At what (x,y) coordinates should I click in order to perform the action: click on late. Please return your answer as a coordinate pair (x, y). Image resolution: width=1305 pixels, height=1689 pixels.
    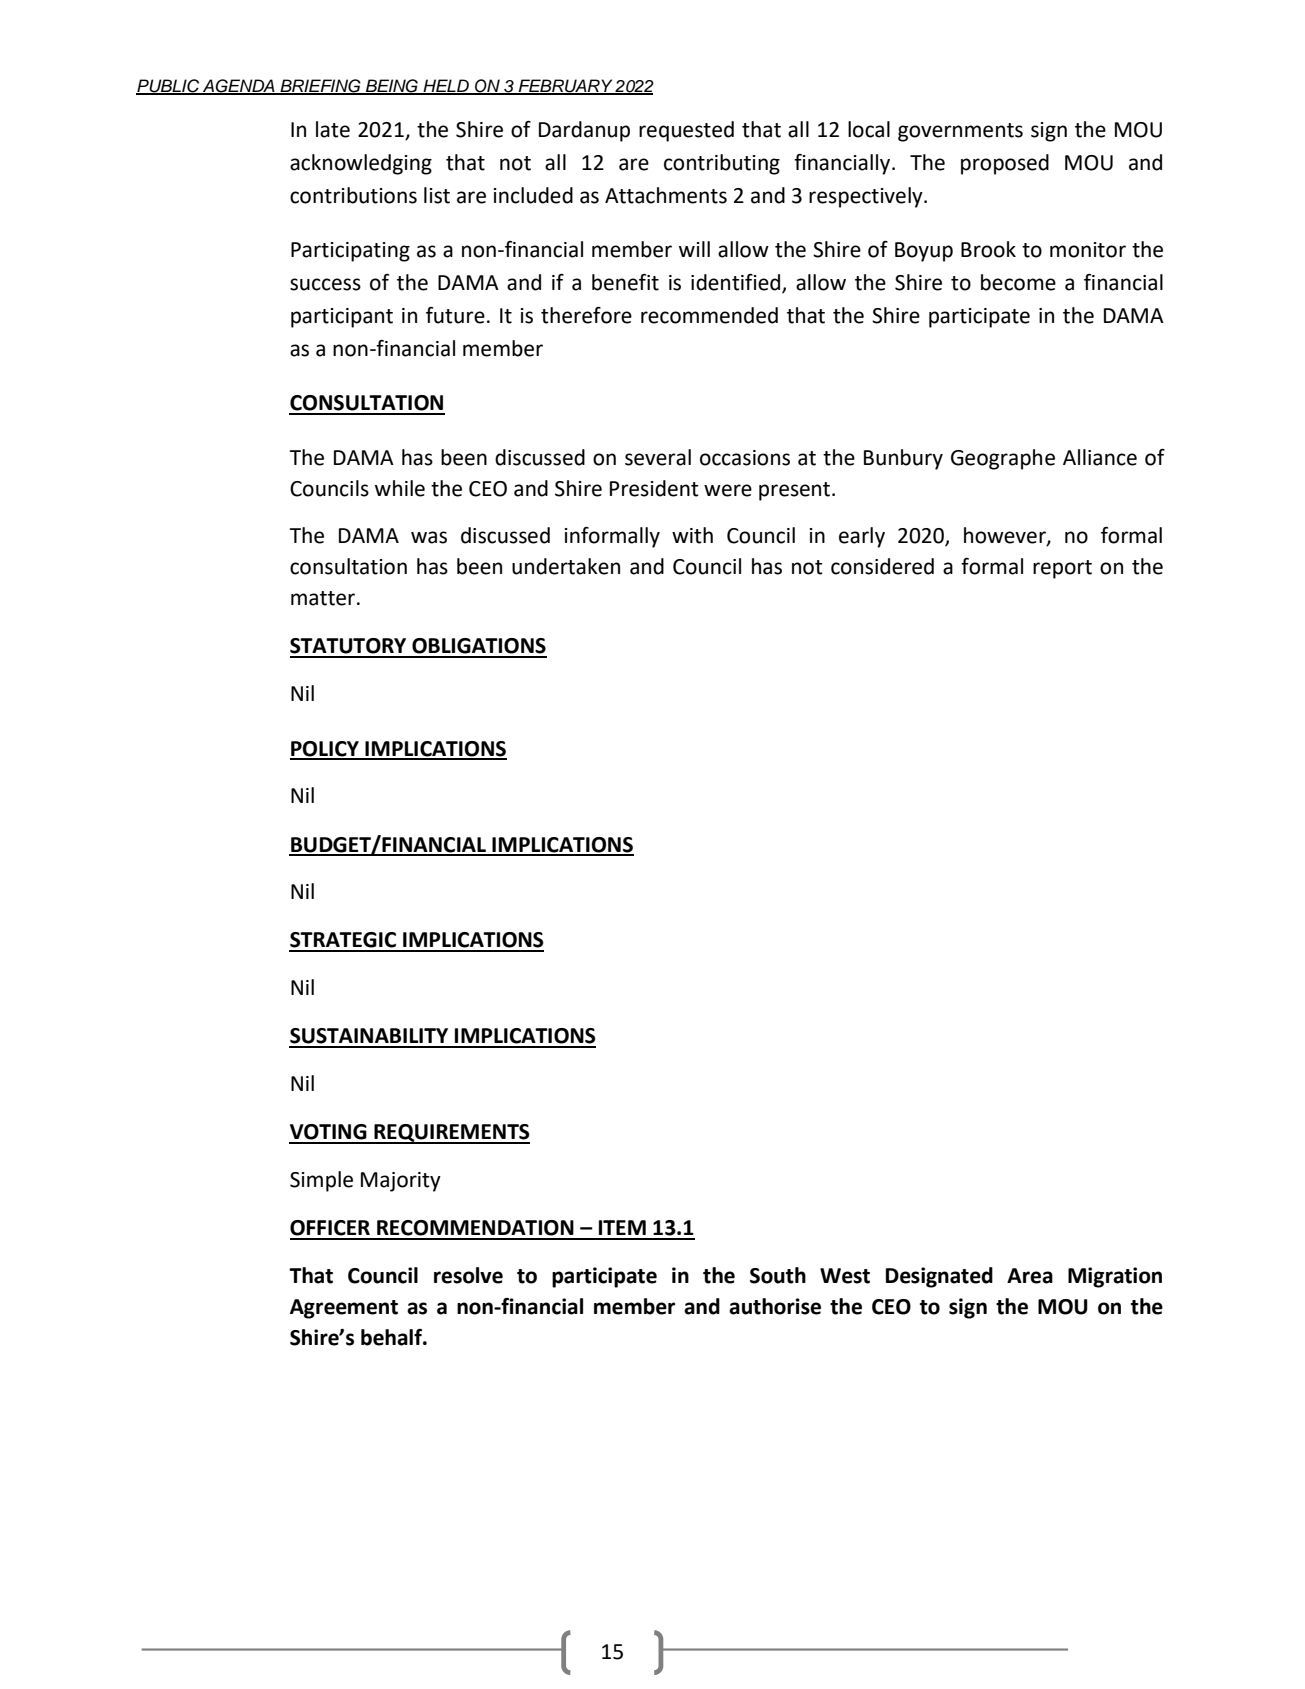
    Looking at the image, I should click on (333, 129).
